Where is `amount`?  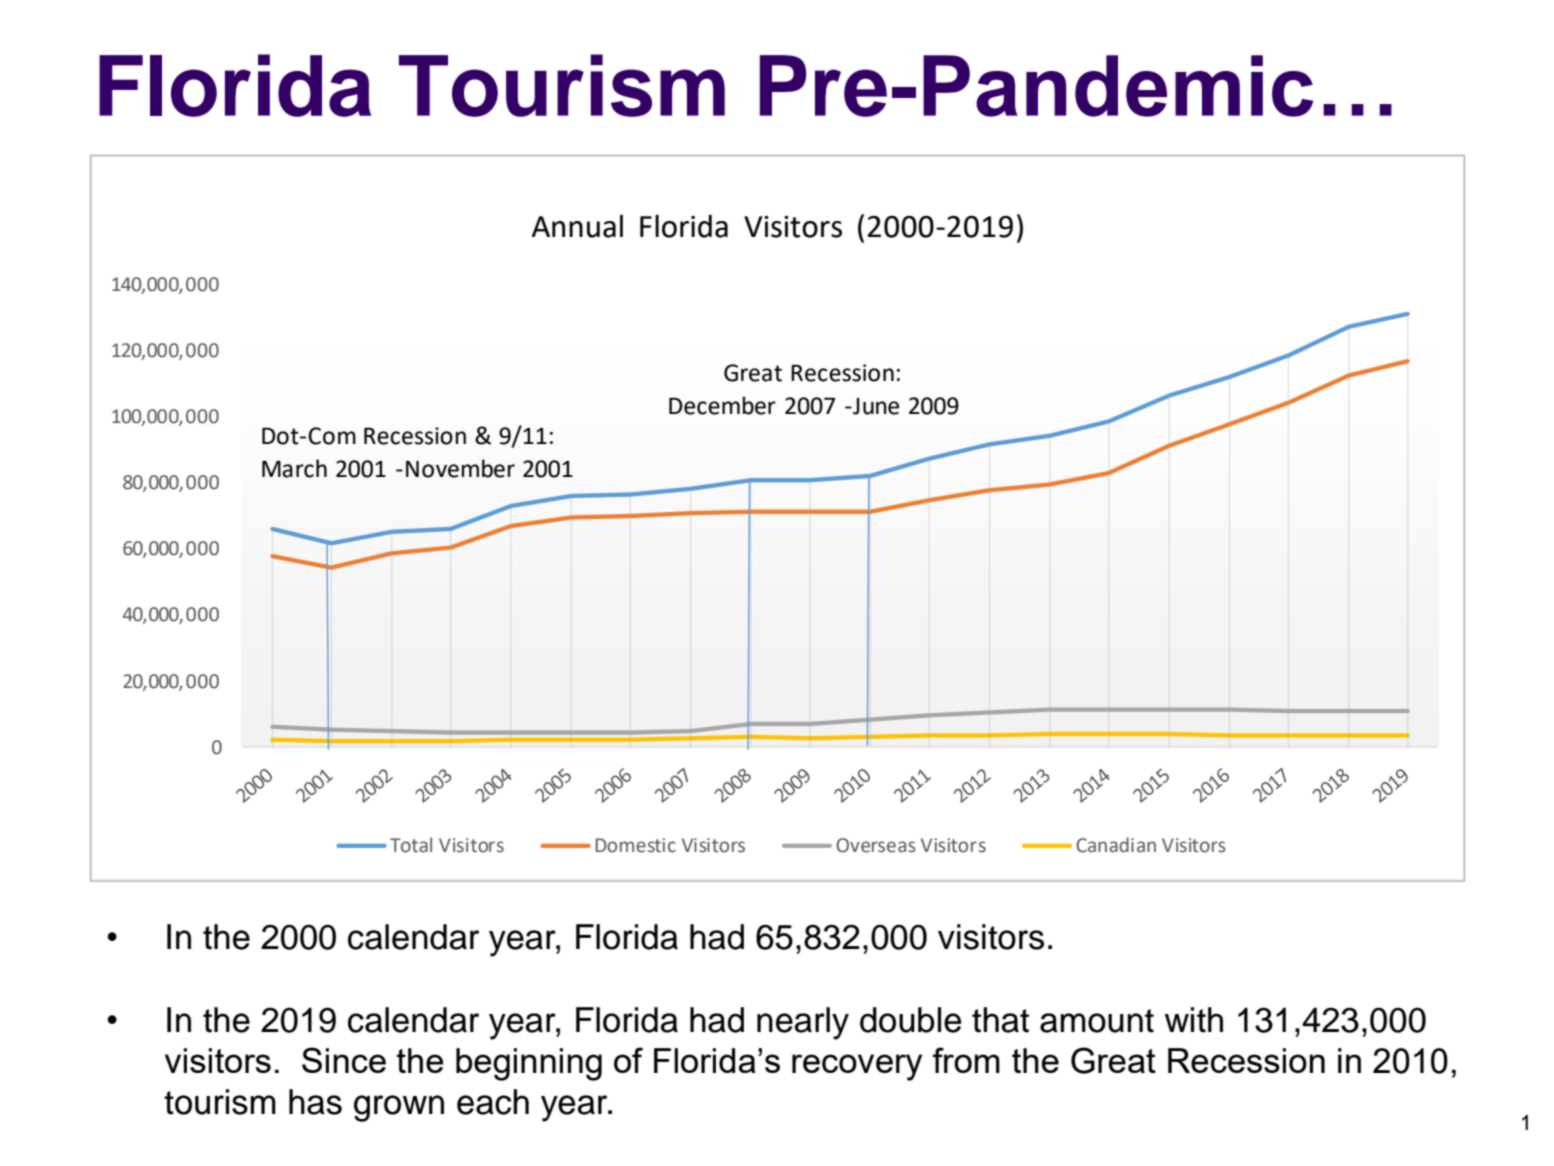 amount is located at coordinates (1097, 1021).
